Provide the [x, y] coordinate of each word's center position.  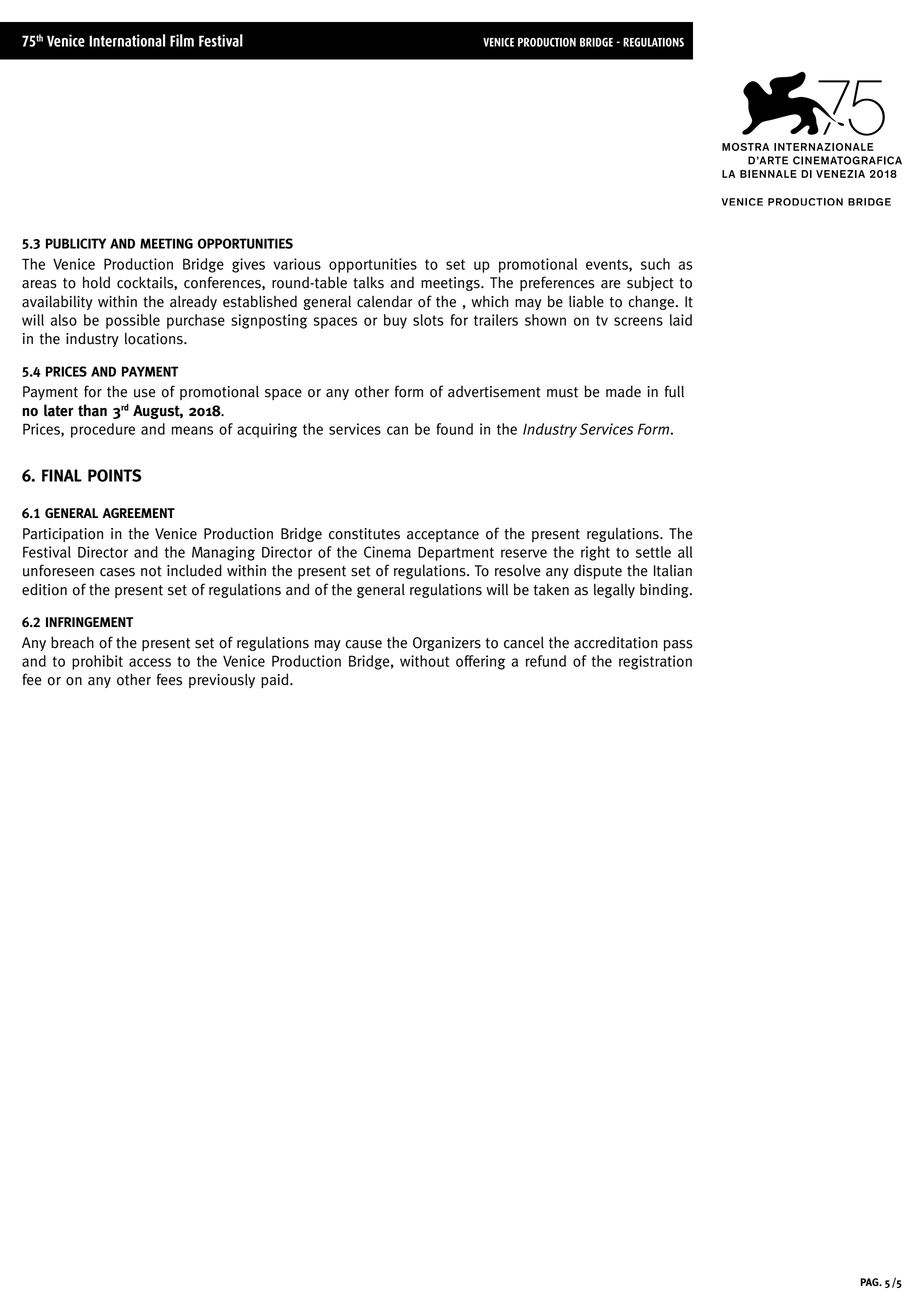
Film [182, 40]
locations [155, 338]
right [595, 553]
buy [395, 321]
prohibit [97, 662]
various [297, 264]
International [127, 40]
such [655, 264]
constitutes [364, 534]
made [623, 391]
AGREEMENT [138, 513]
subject [650, 283]
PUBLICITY [76, 243]
